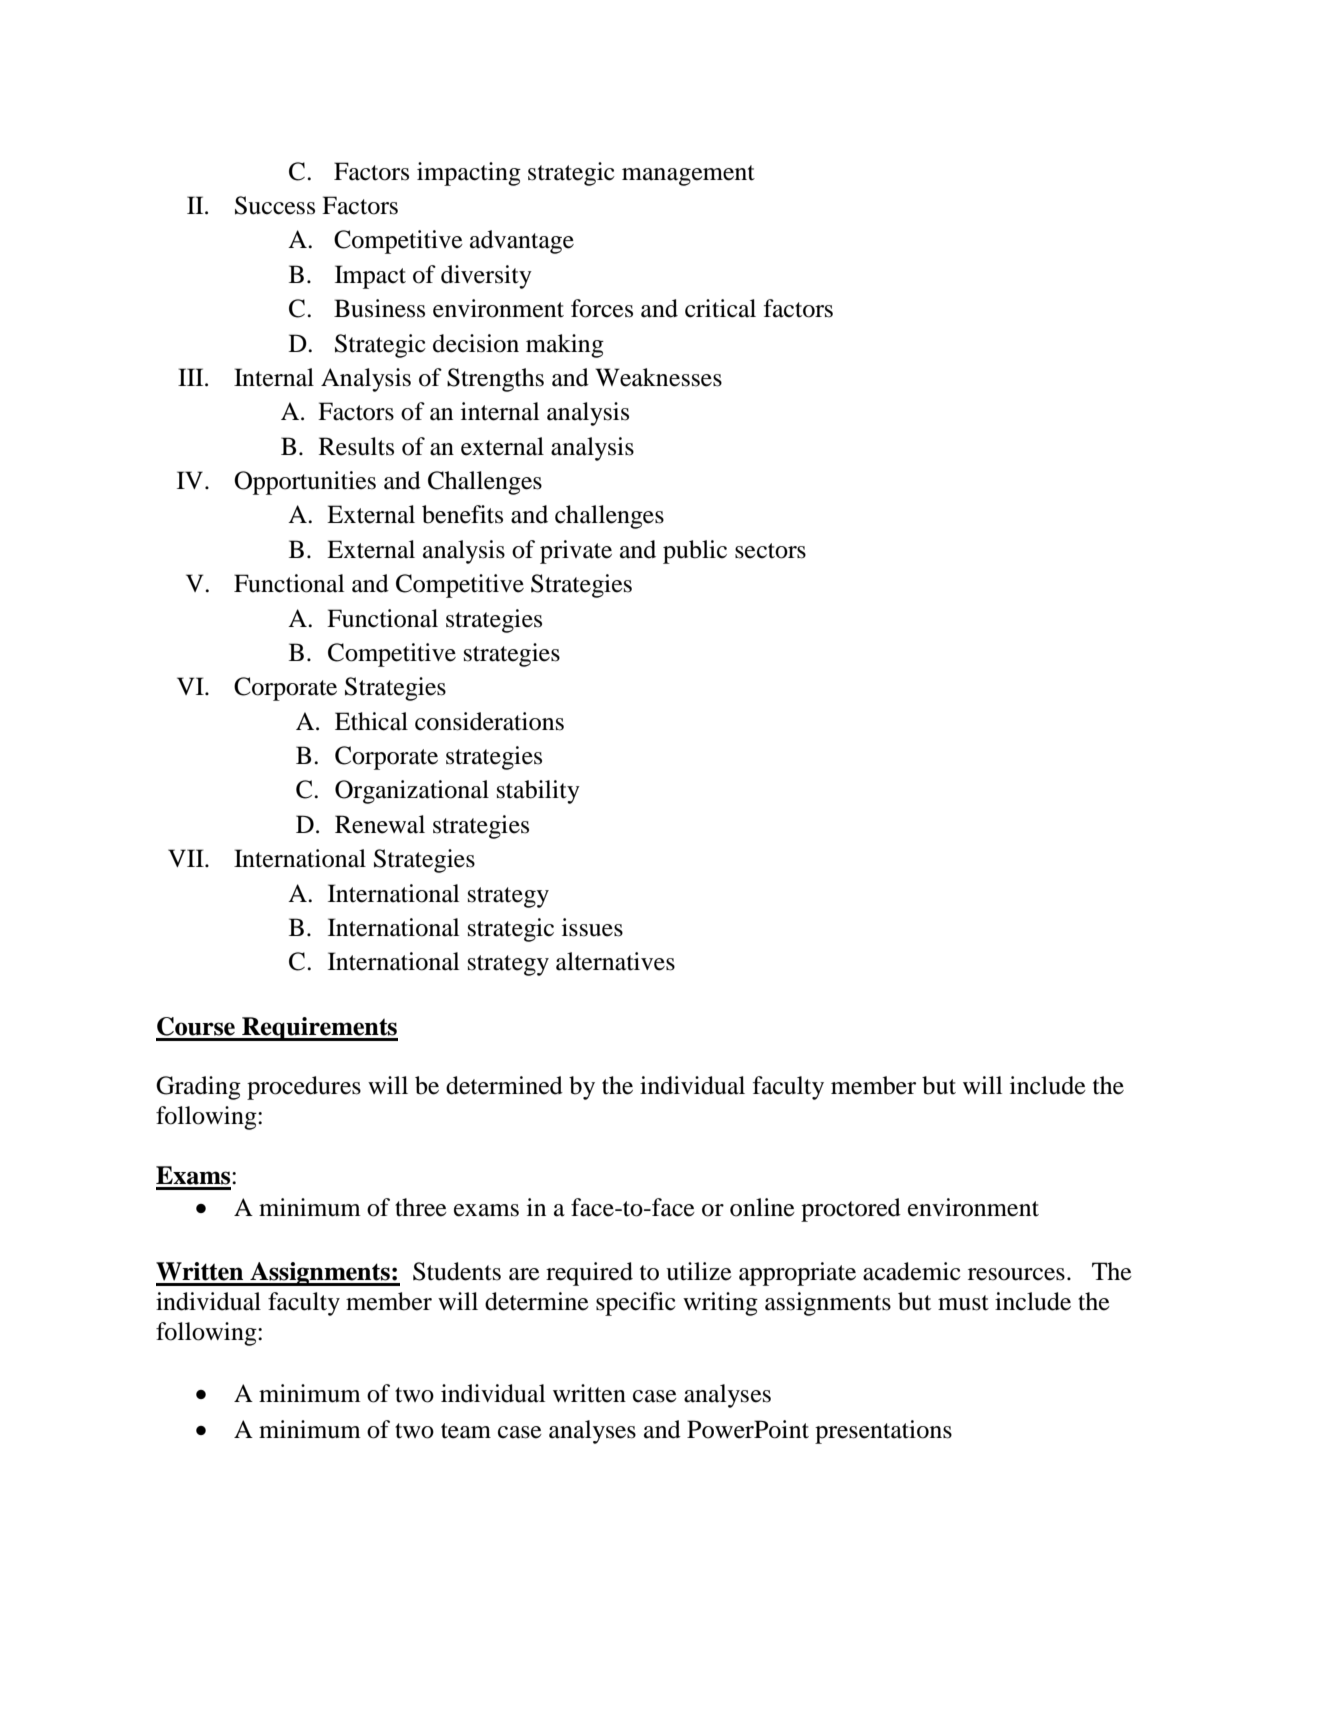 The image size is (1326, 1716). Describe the element at coordinates (466, 1431) in the page. I see `team` at that location.
